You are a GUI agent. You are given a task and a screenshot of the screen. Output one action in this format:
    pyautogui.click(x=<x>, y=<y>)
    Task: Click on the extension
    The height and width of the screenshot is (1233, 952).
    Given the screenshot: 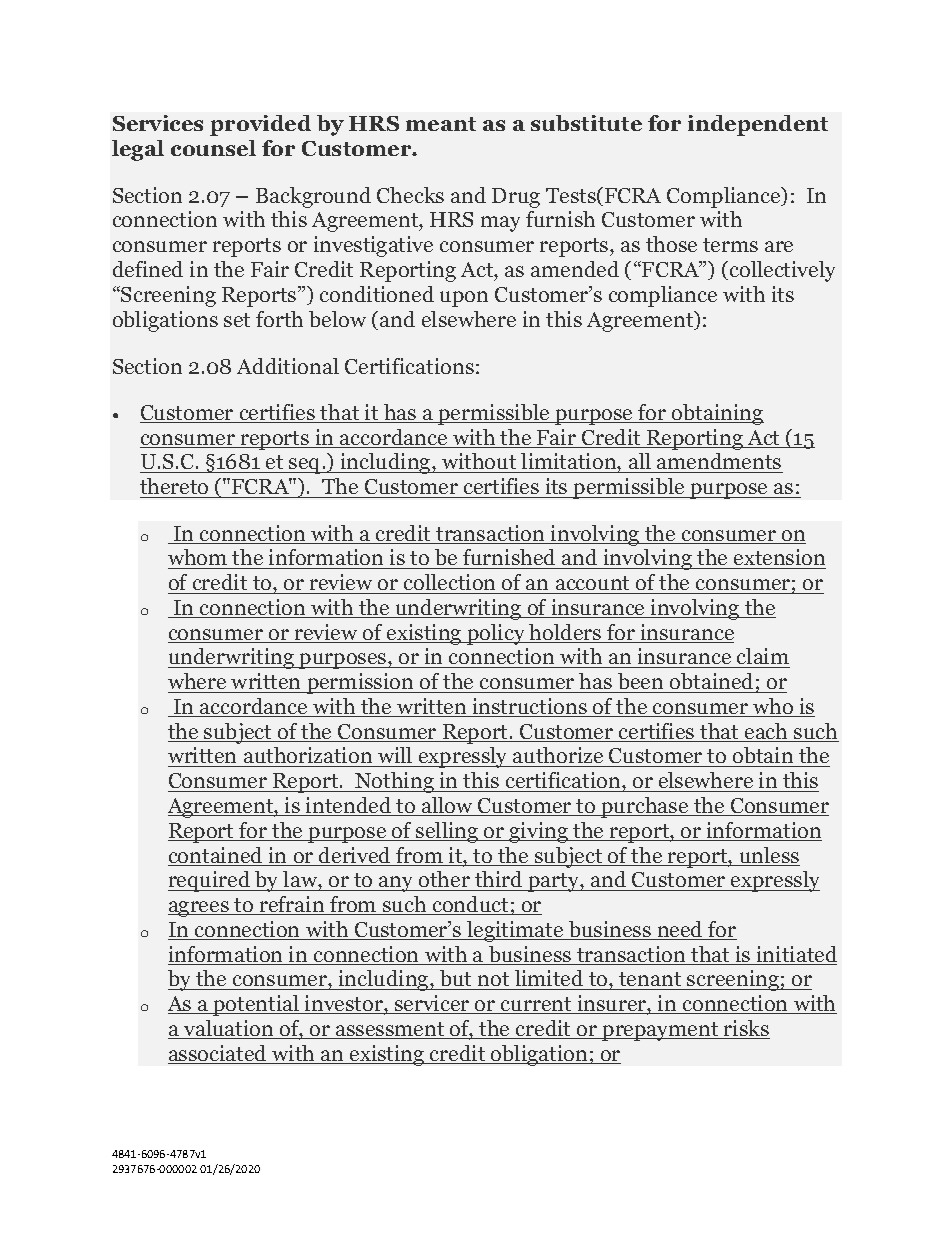 What is the action you would take?
    pyautogui.click(x=779, y=557)
